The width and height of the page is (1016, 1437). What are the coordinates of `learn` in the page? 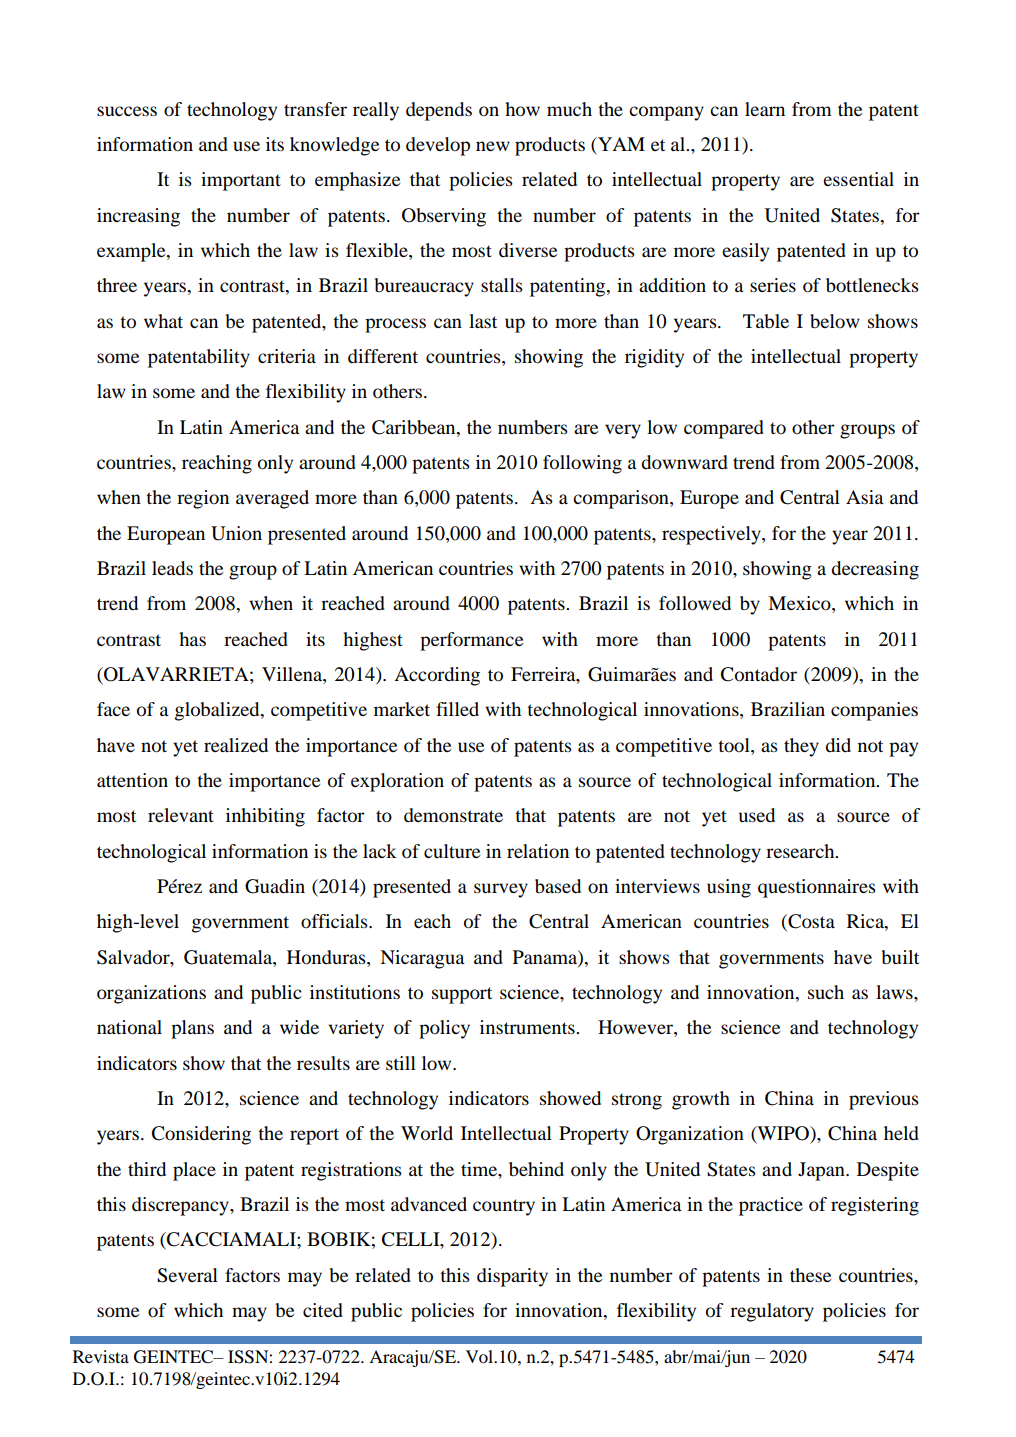 It's located at (765, 109).
